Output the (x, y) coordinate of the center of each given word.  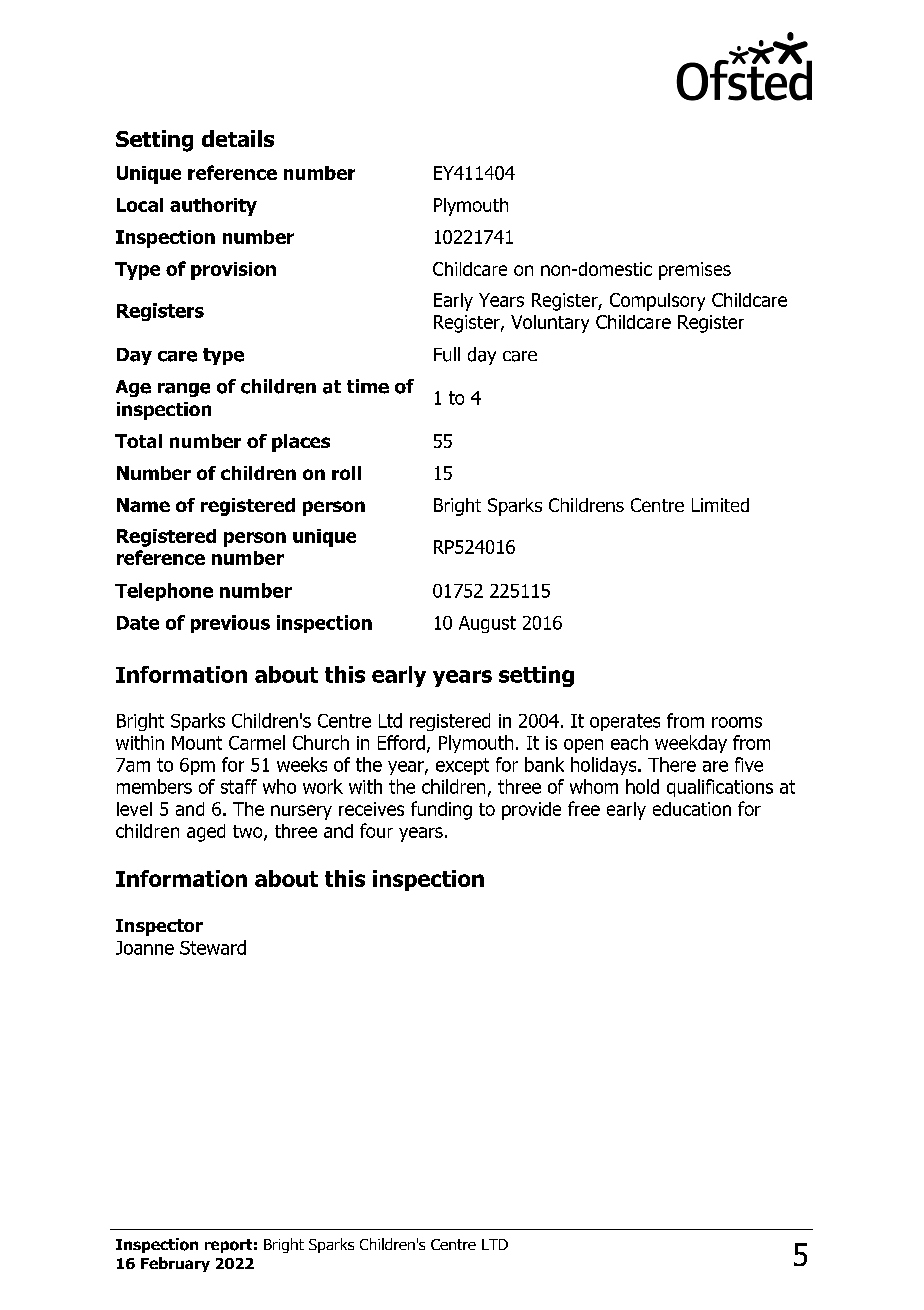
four (376, 830)
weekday (691, 744)
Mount (197, 743)
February (175, 1264)
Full (447, 354)
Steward (213, 947)
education (692, 809)
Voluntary (550, 324)
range (184, 390)
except (462, 766)
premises (695, 271)
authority (213, 207)
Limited (720, 505)
